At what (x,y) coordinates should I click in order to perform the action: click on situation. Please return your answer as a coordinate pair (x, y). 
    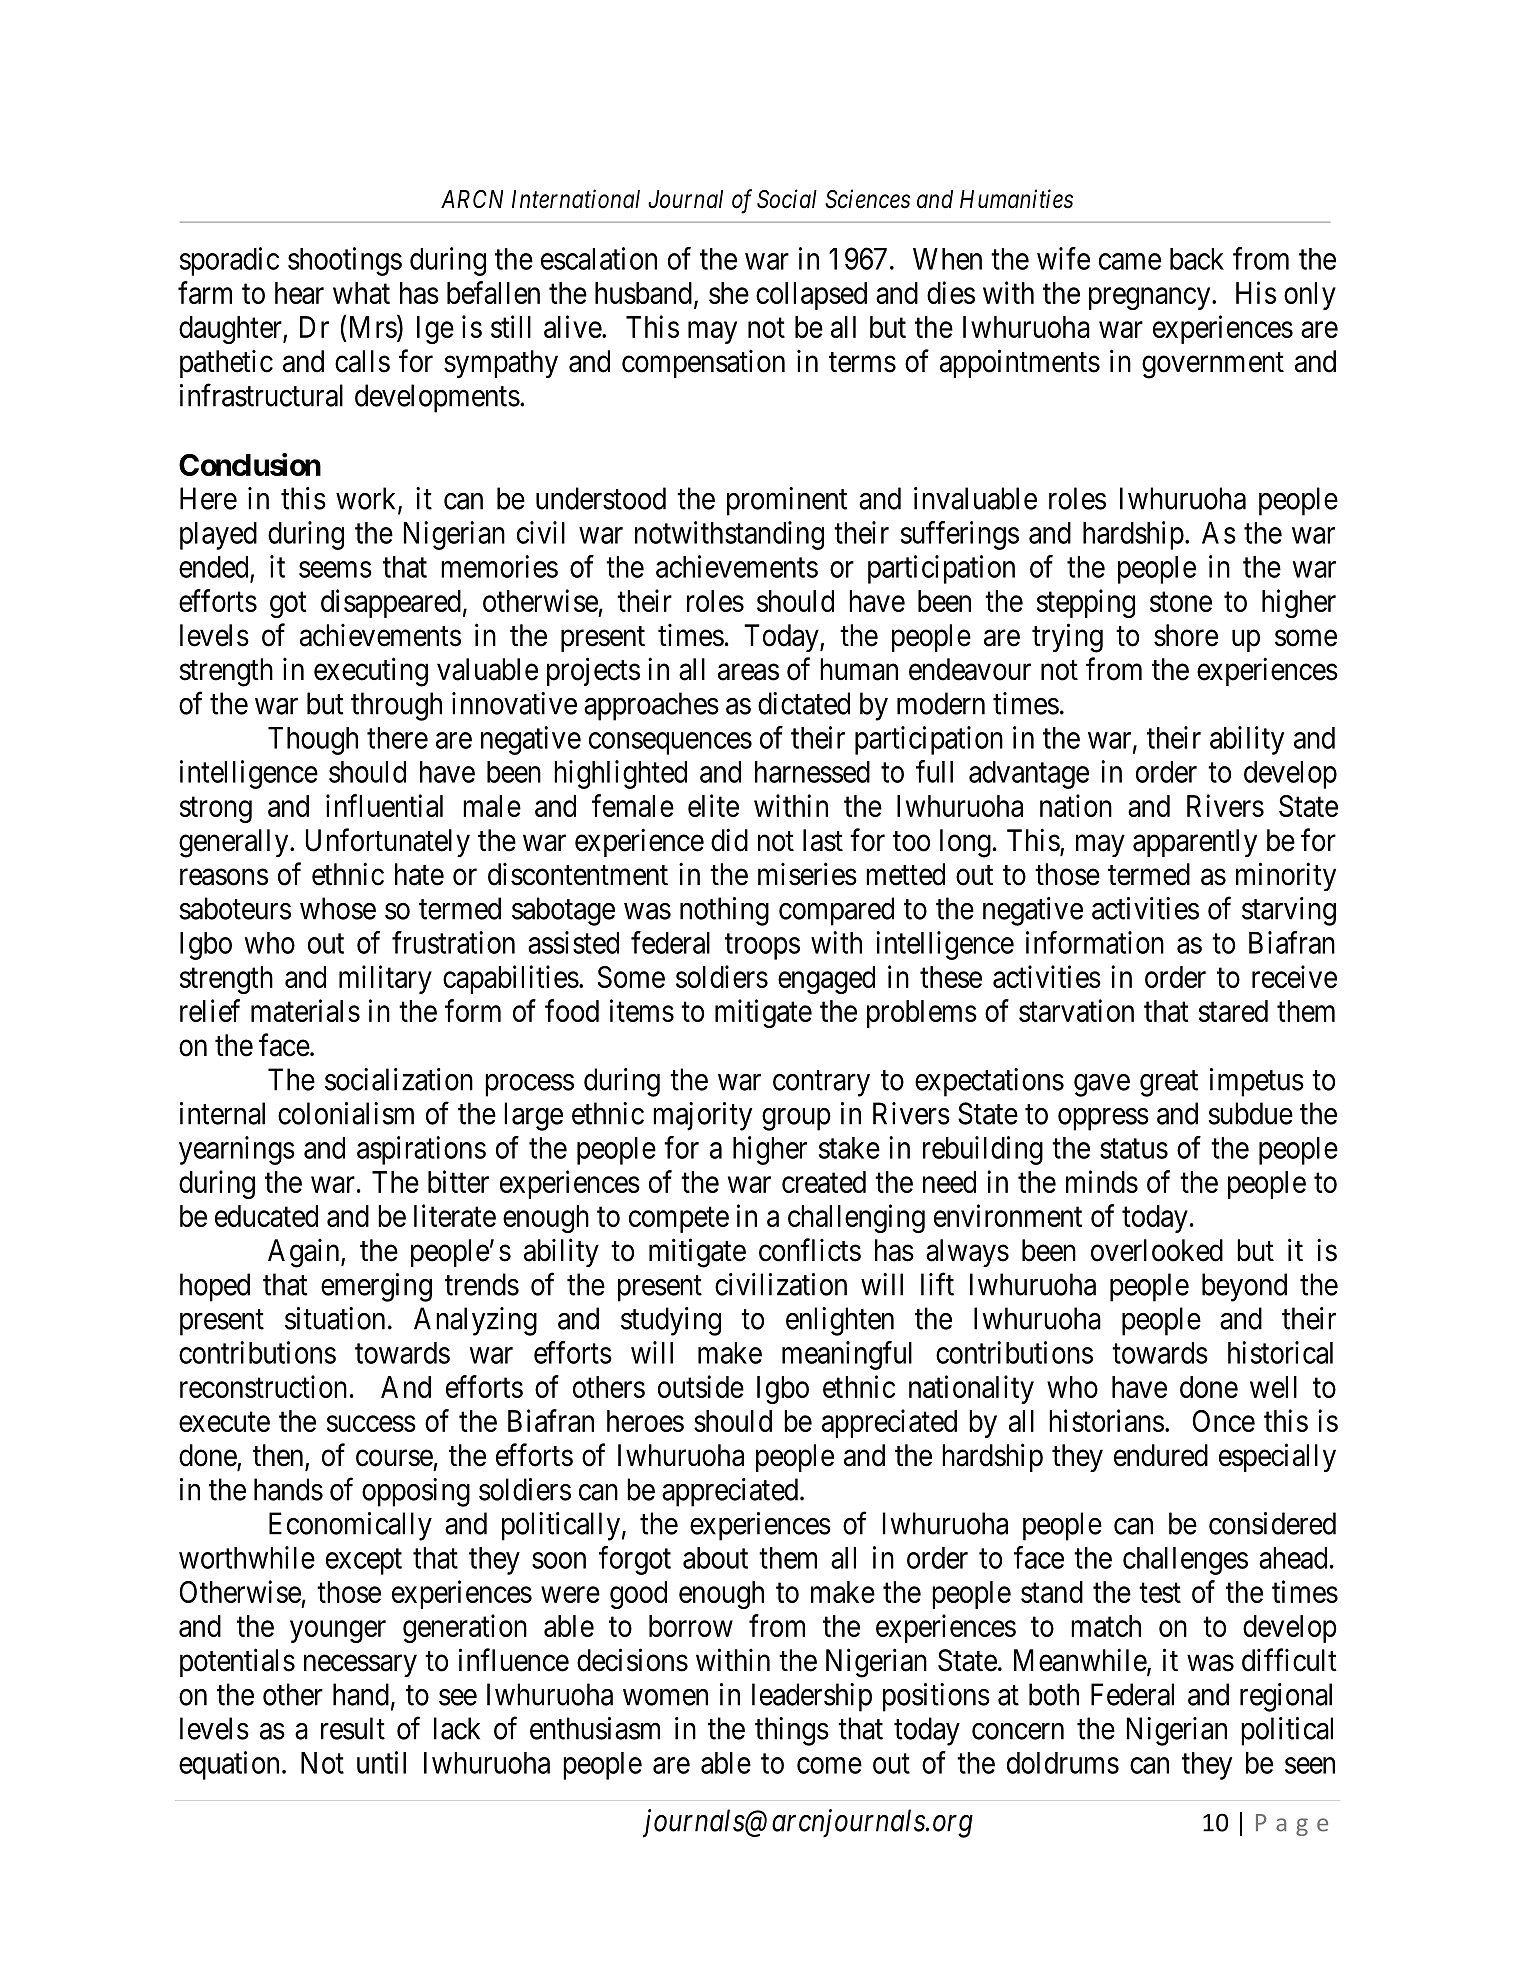
    Looking at the image, I should click on (335, 1318).
